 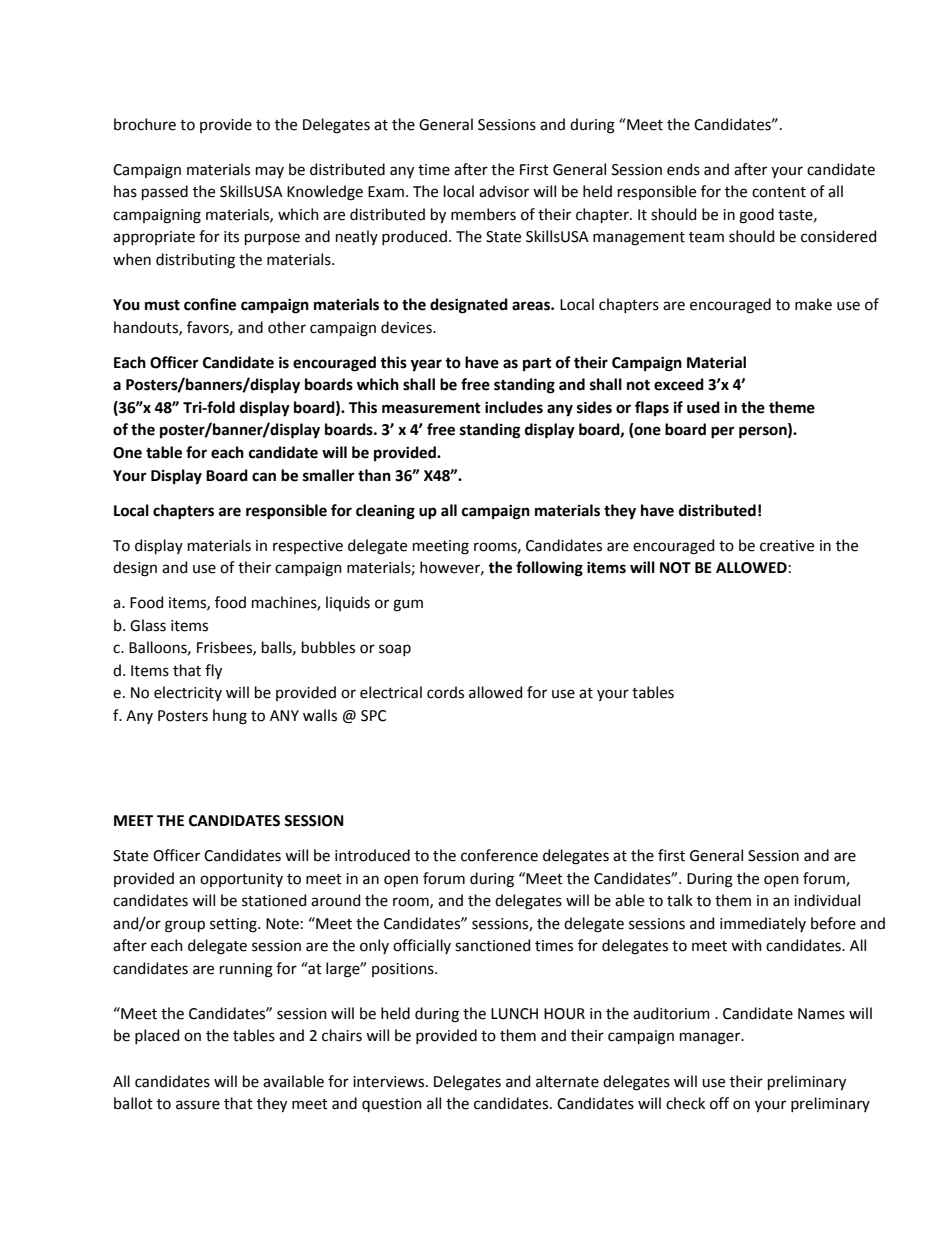 I want to click on passed, so click(x=165, y=192).
